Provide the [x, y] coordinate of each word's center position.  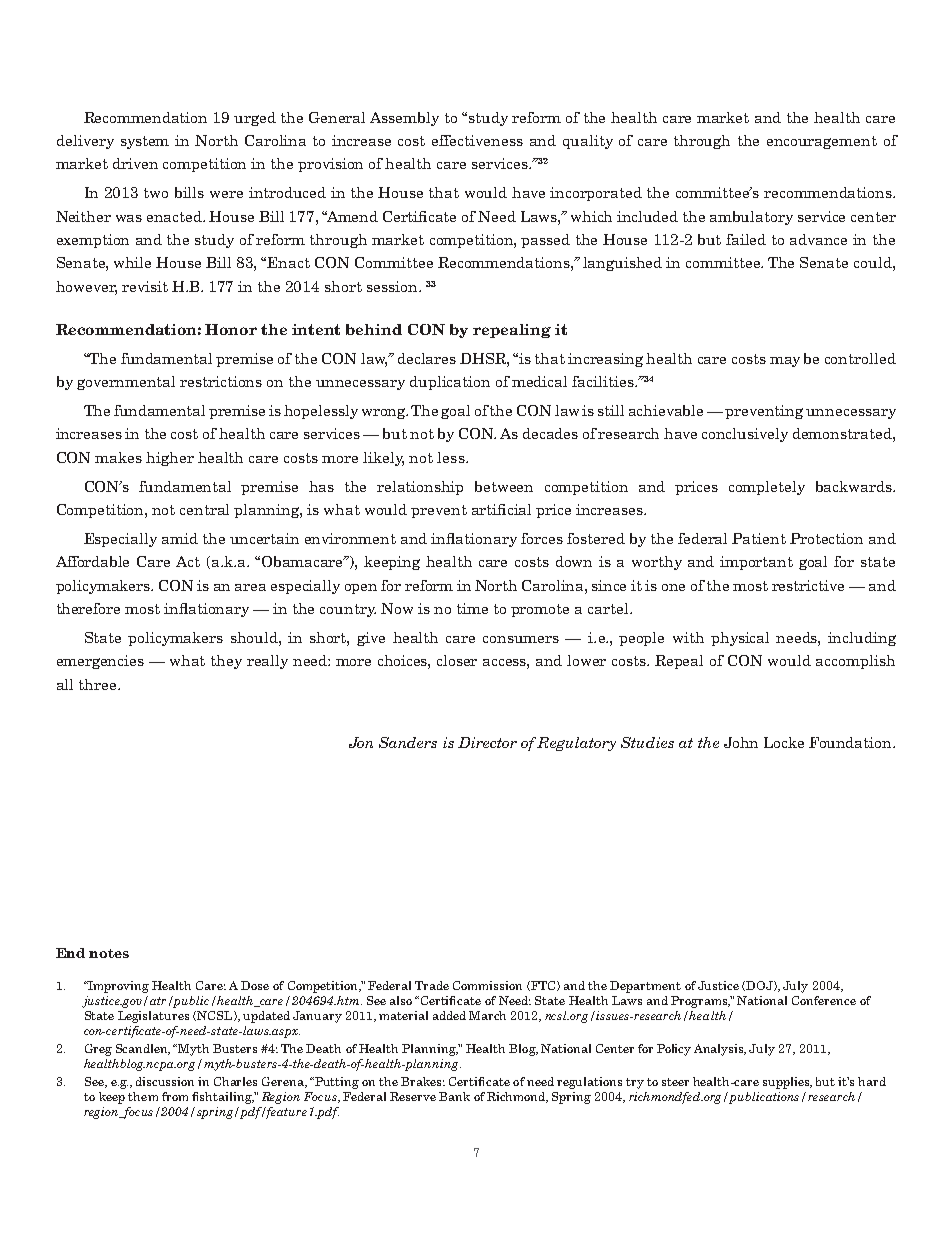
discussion [165, 1081]
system [145, 142]
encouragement [822, 142]
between [504, 486]
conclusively [745, 435]
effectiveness [477, 140]
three [99, 684]
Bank [454, 1096]
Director [487, 742]
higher [170, 459]
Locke [784, 742]
